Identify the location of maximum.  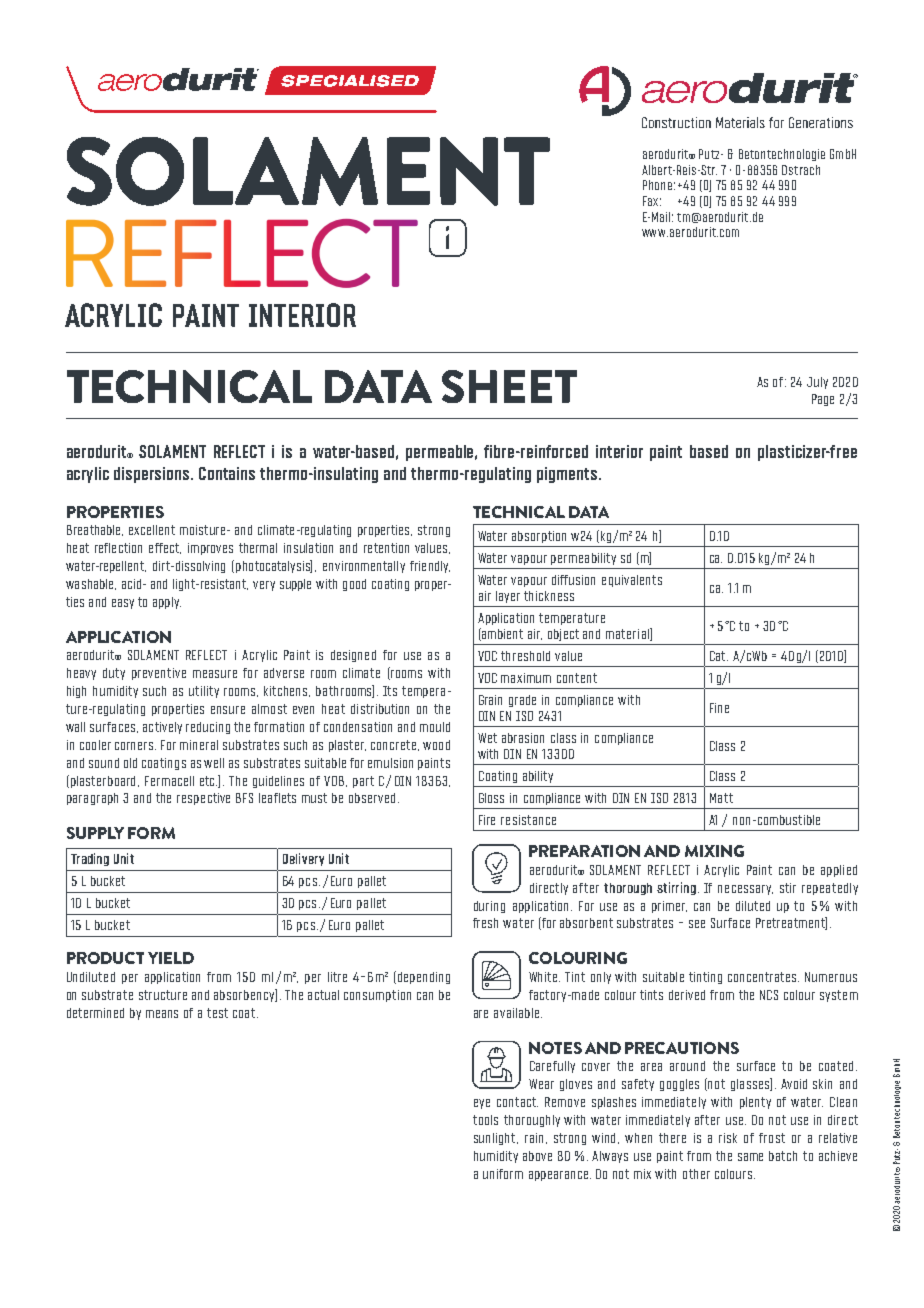
(526, 678).
